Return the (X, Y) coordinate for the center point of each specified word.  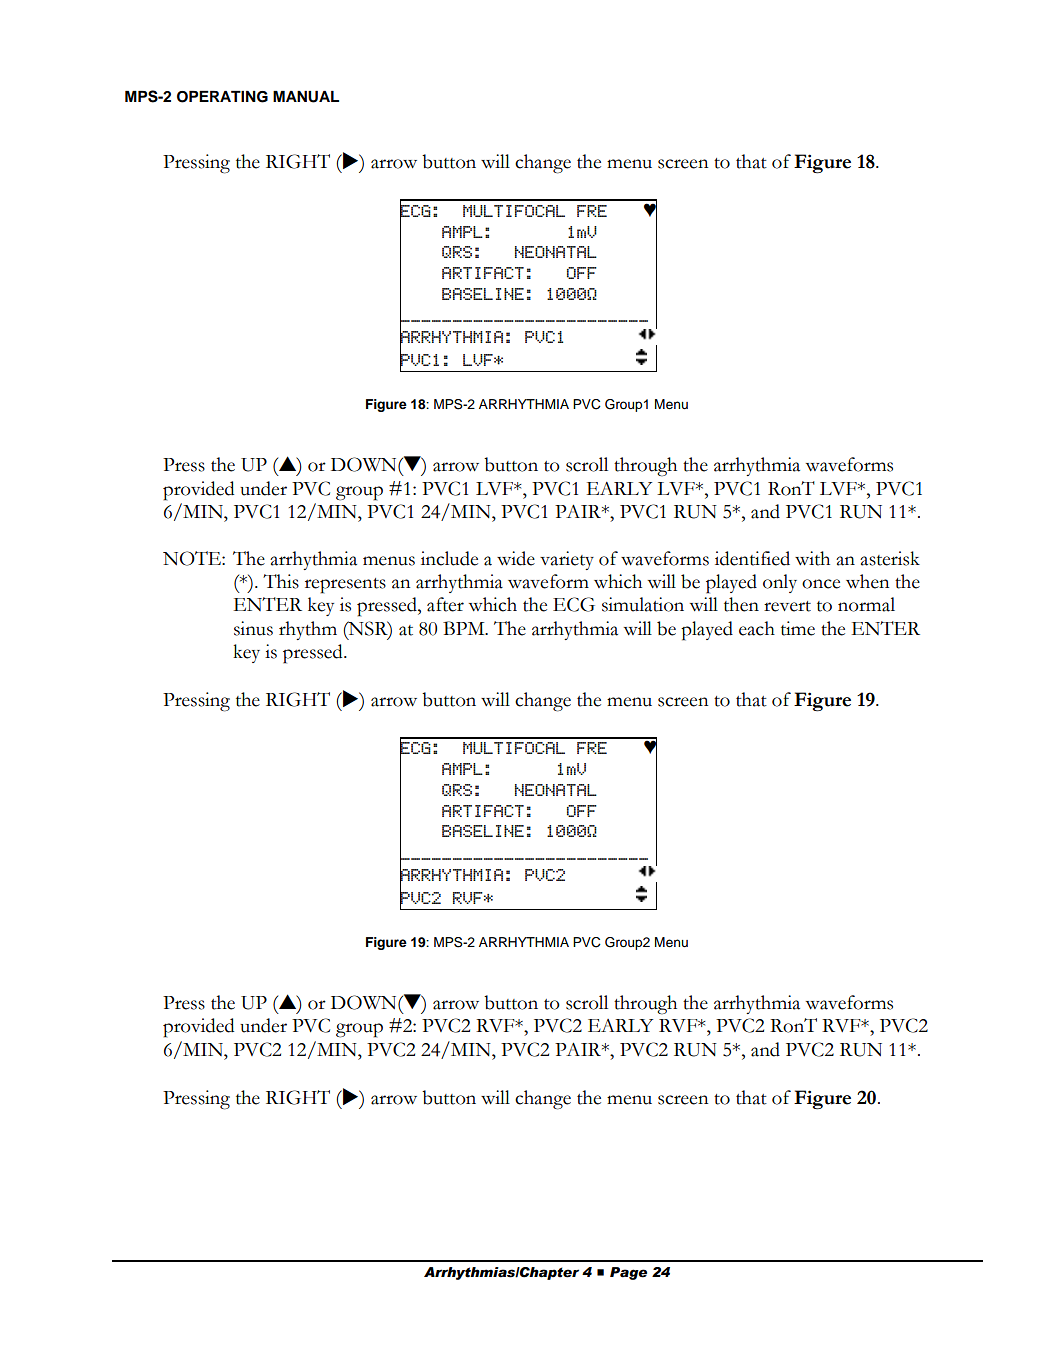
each (757, 628)
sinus (253, 628)
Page (628, 1273)
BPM (465, 628)
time (798, 628)
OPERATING (222, 97)
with (812, 558)
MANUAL (306, 97)
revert (787, 606)
